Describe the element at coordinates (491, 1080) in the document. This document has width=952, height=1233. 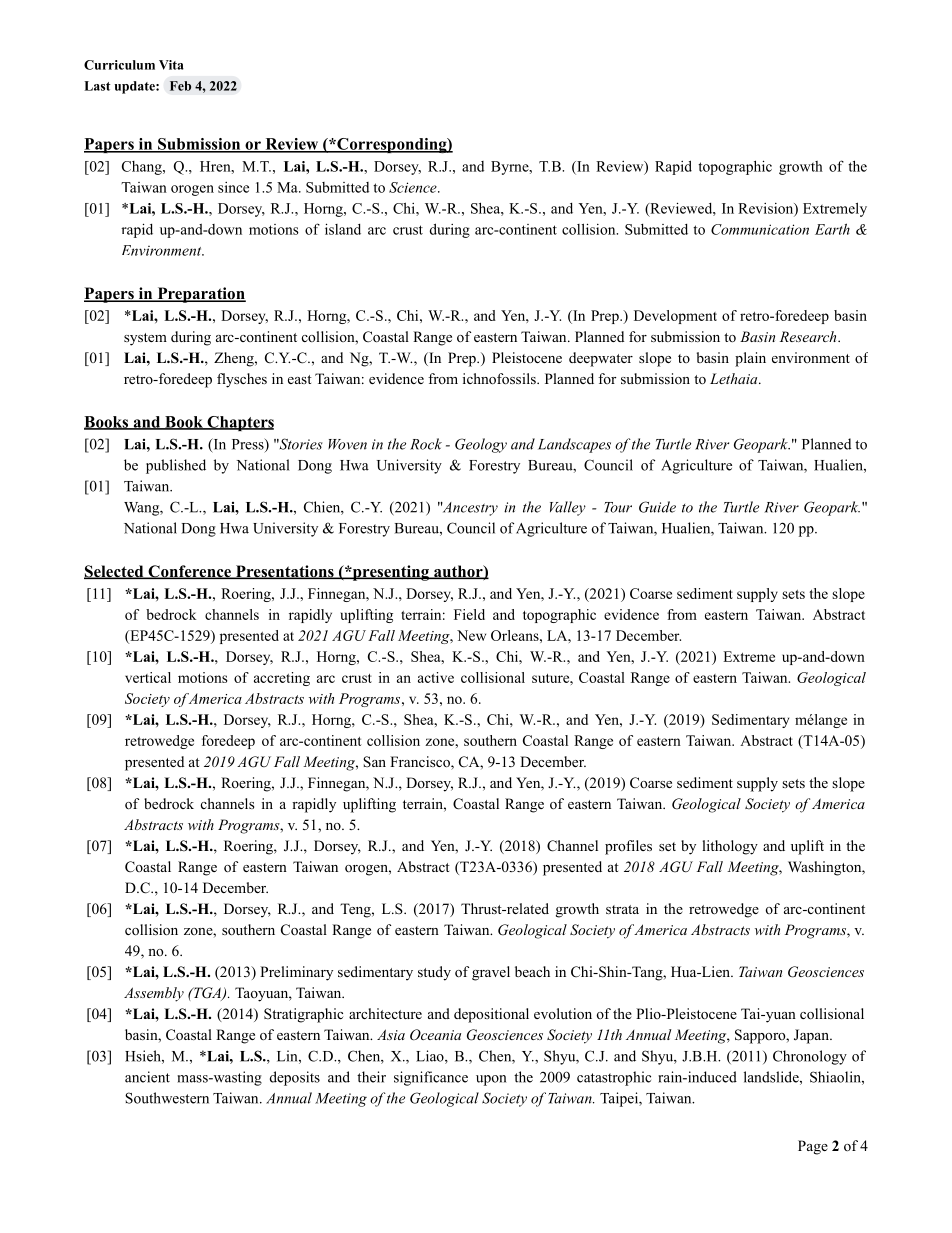
I see `upon` at that location.
